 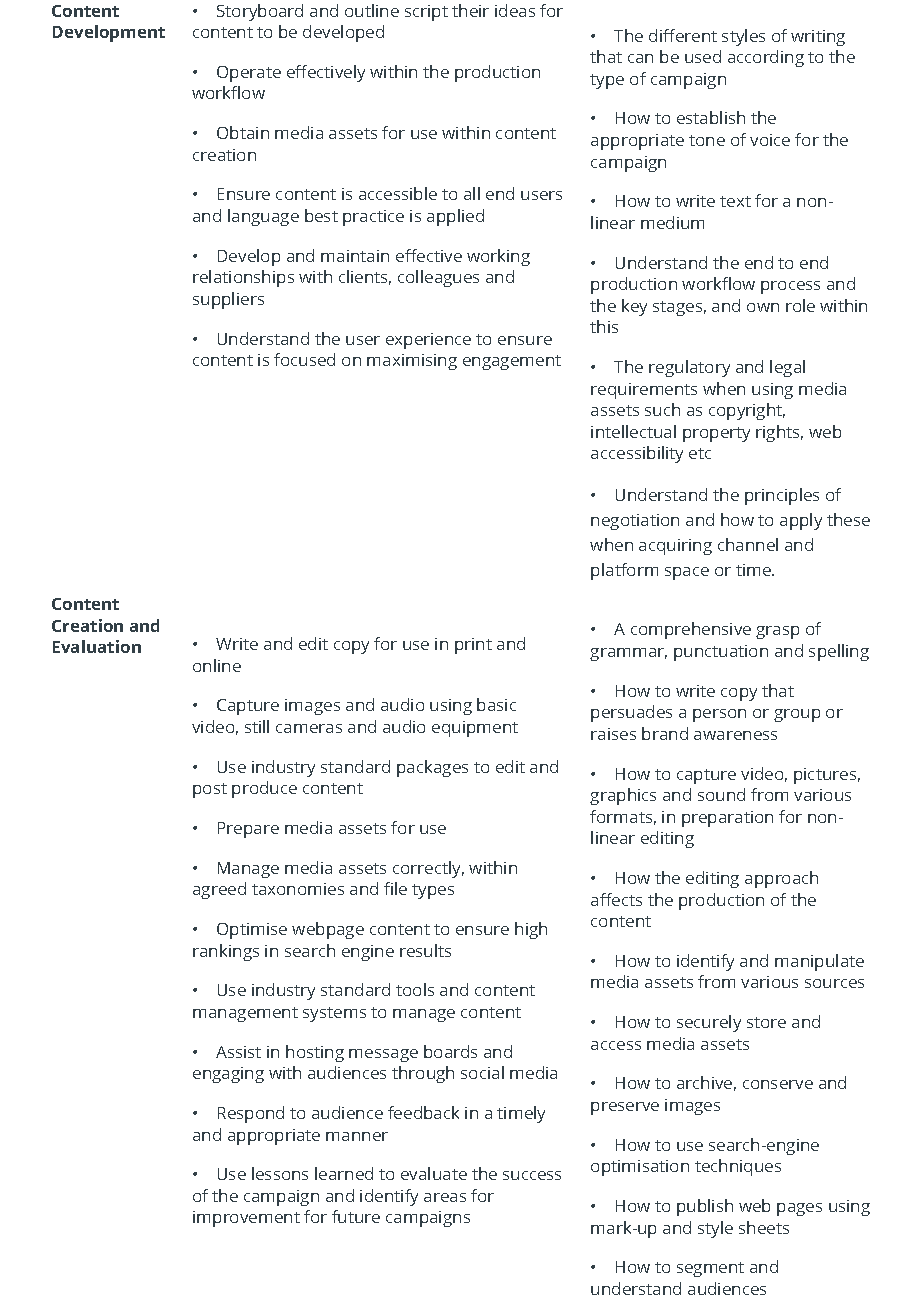 I want to click on print, so click(x=473, y=646).
